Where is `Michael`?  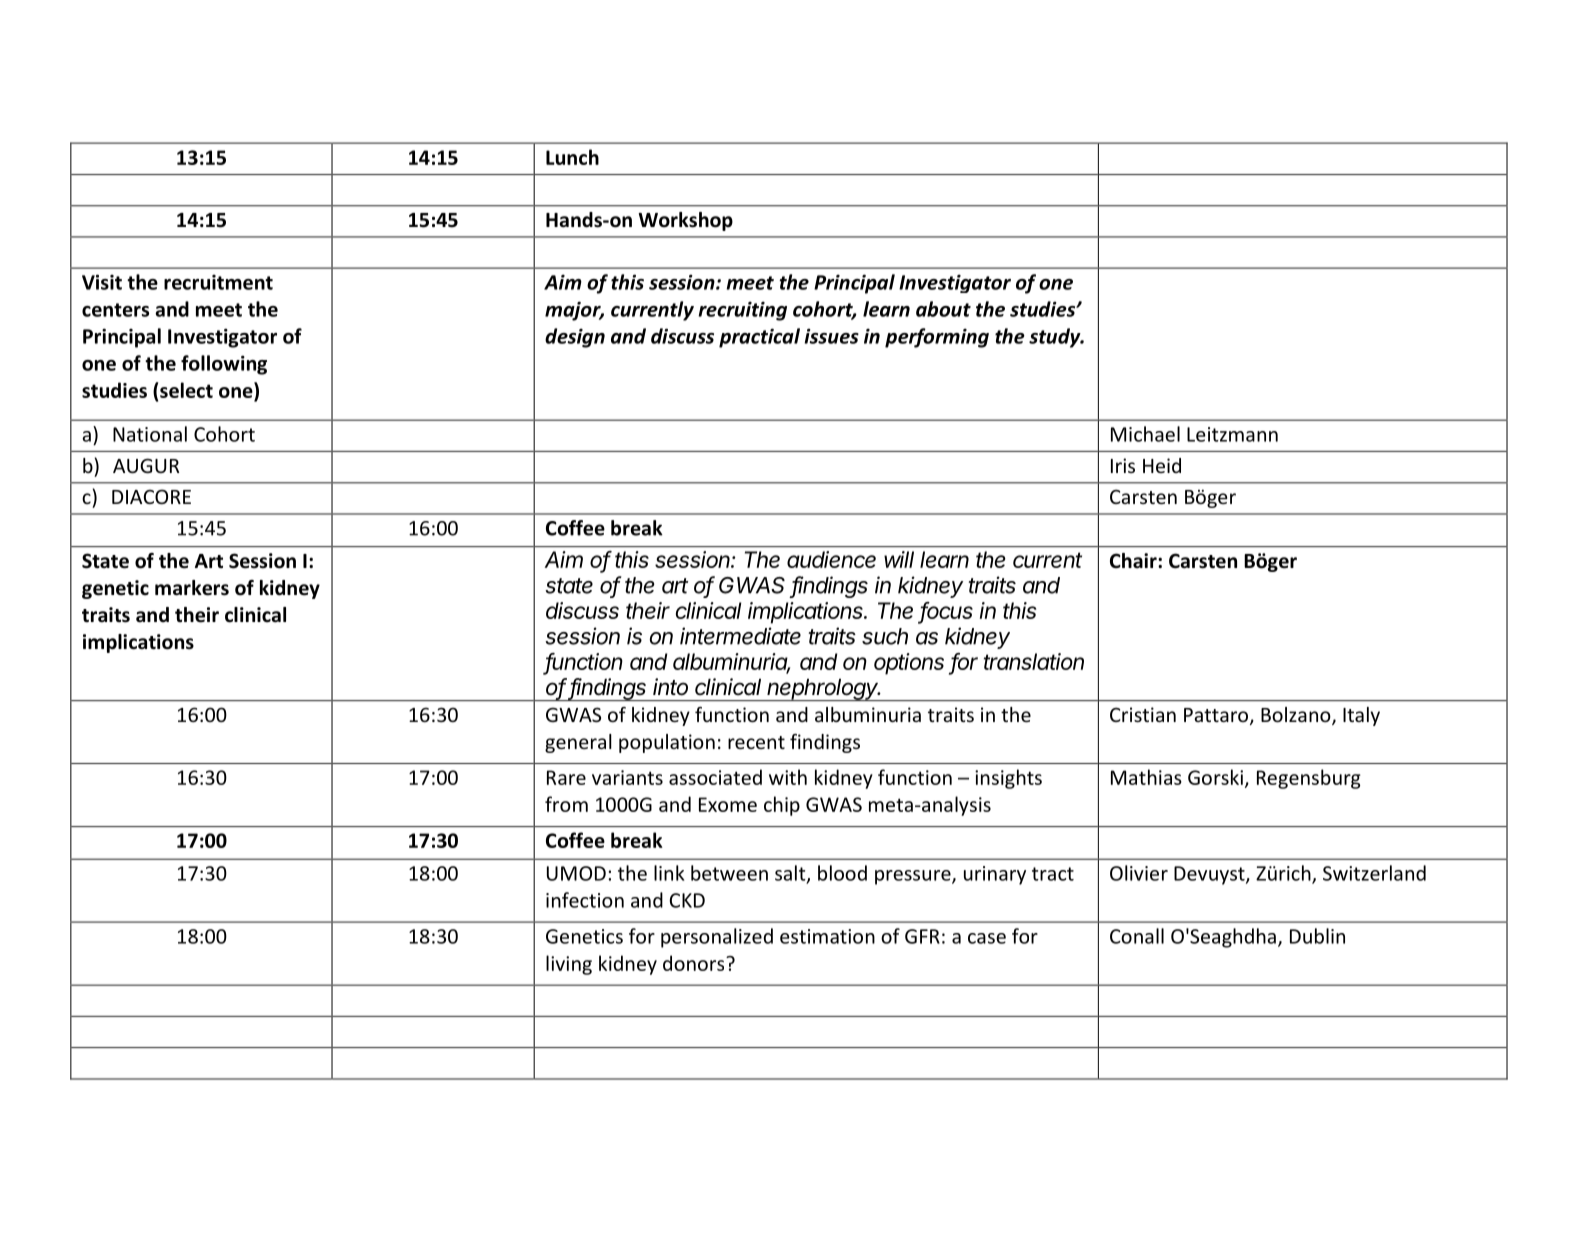
Michael is located at coordinates (1145, 434).
